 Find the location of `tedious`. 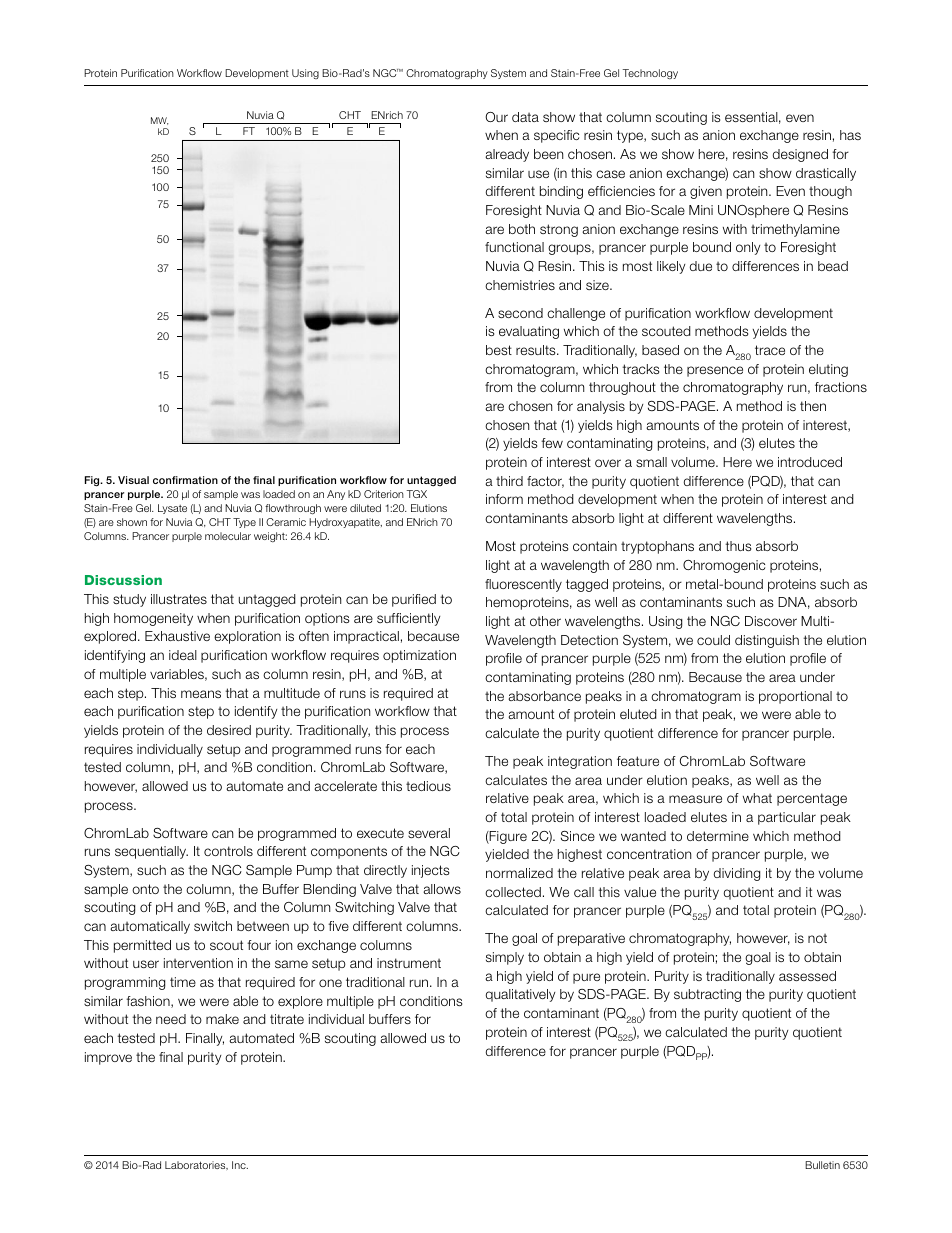

tedious is located at coordinates (428, 786).
